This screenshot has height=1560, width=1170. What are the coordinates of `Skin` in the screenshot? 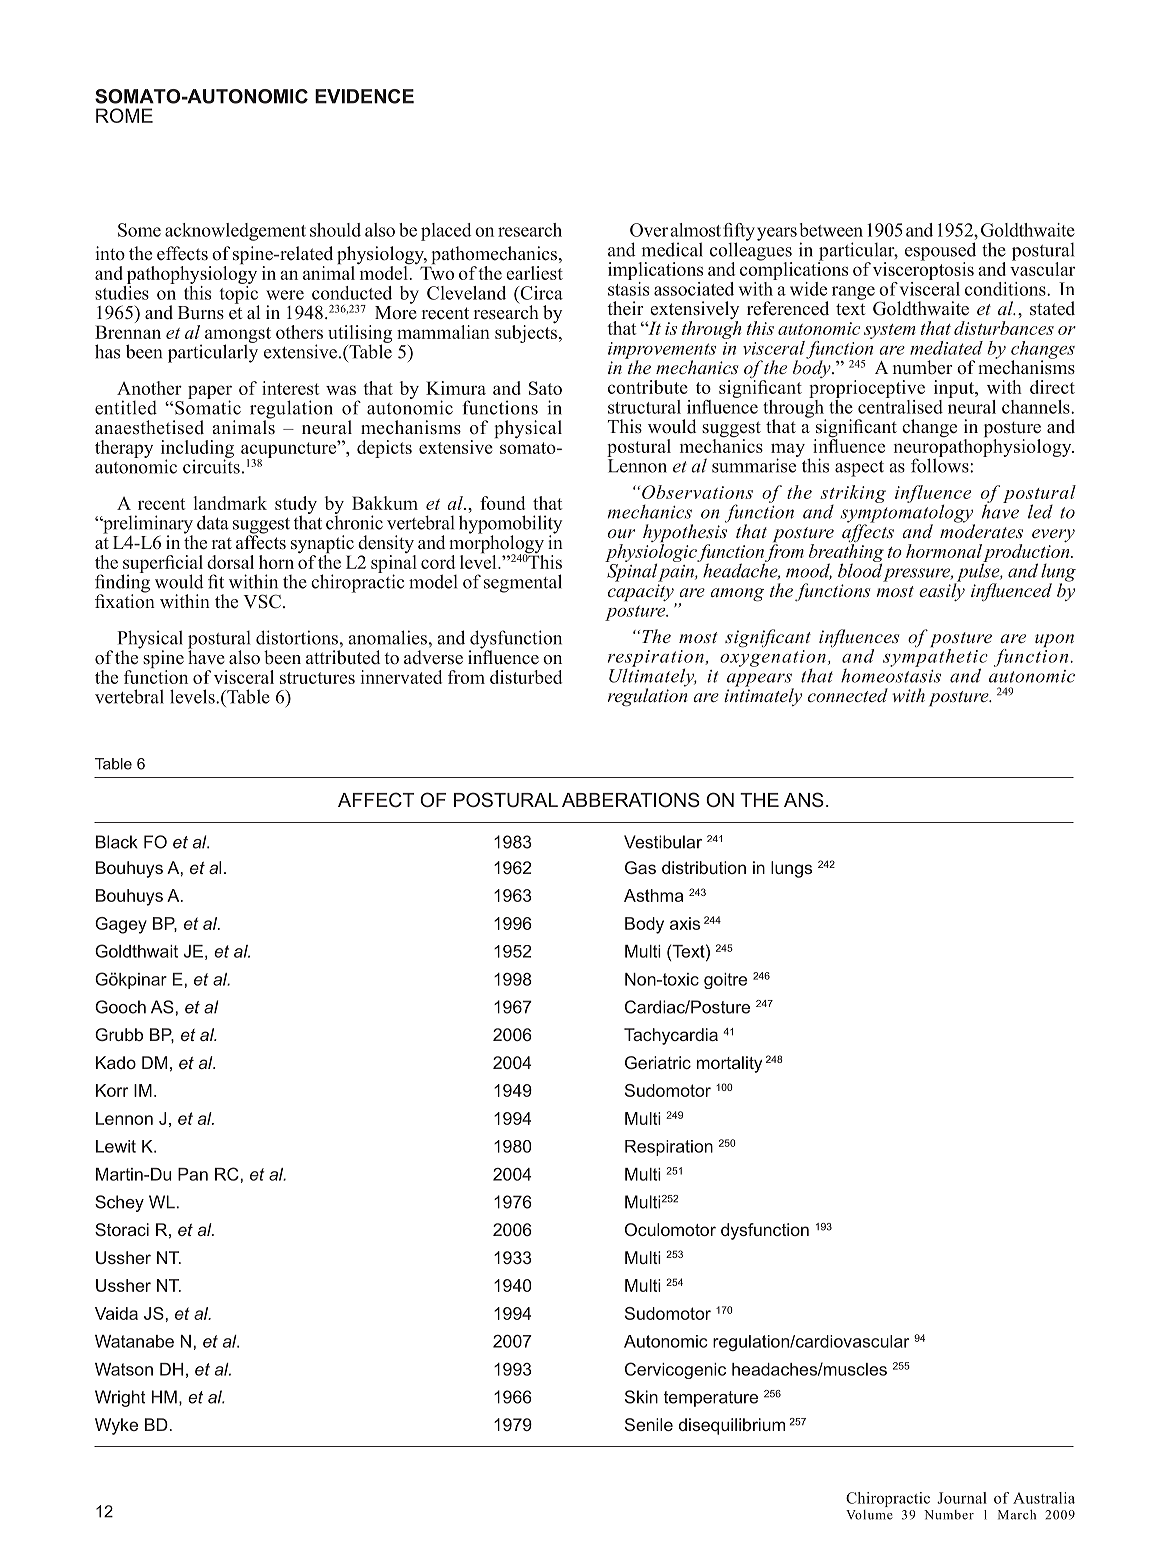 It's located at (641, 1397).
